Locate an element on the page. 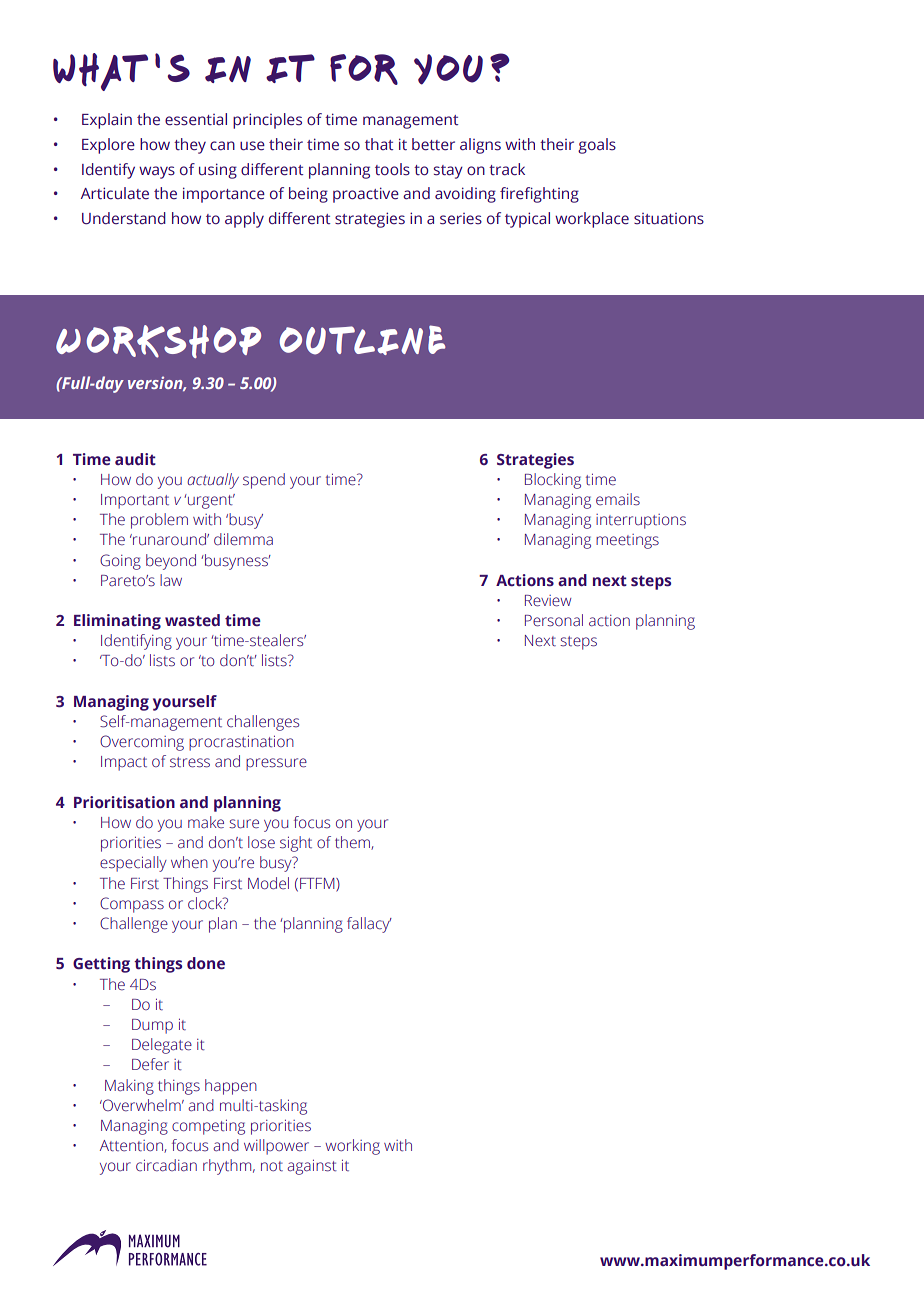 This document has height=1308, width=924. Blocking is located at coordinates (553, 481).
